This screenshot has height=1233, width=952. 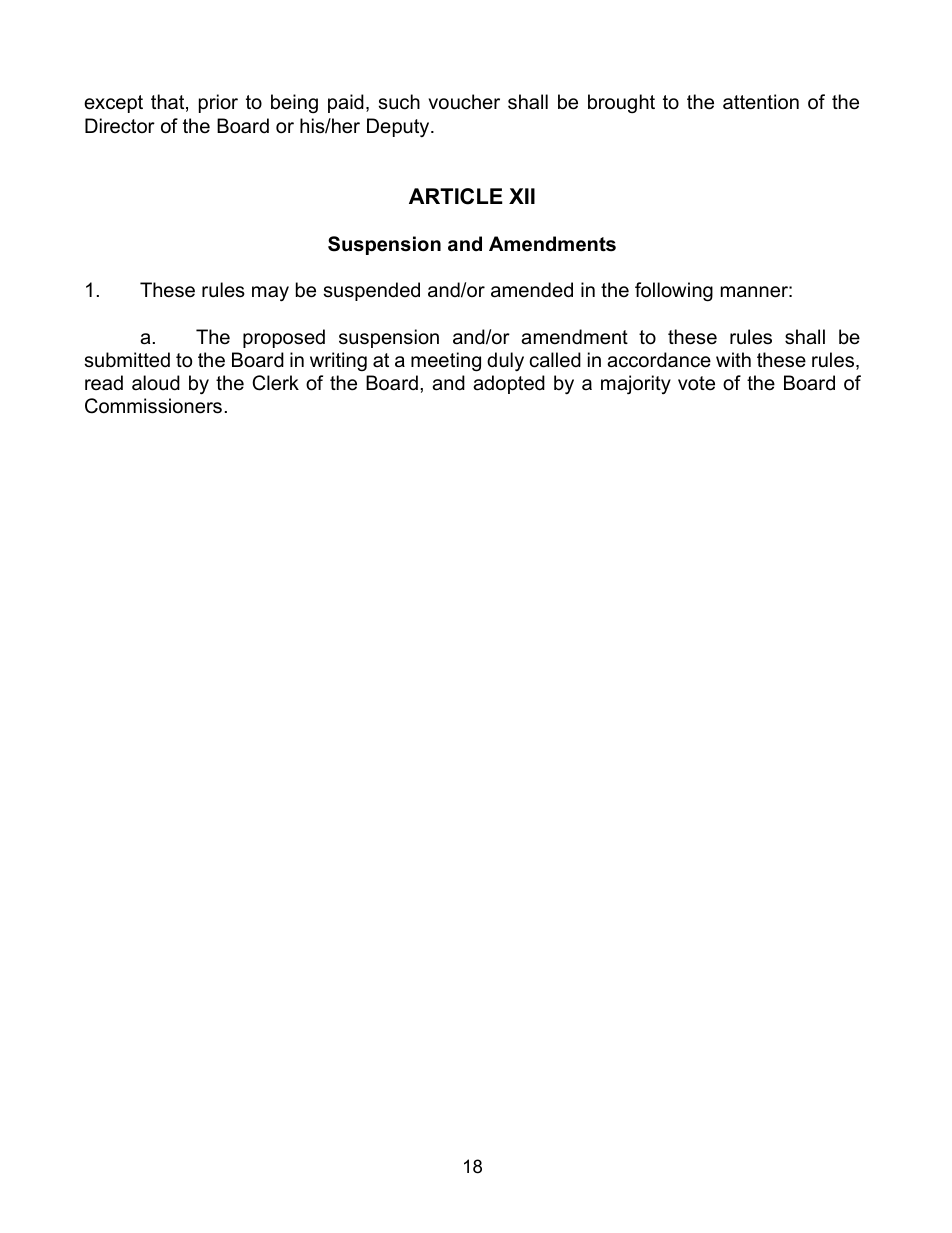 What do you see at coordinates (659, 360) in the screenshot?
I see `accordance` at bounding box center [659, 360].
